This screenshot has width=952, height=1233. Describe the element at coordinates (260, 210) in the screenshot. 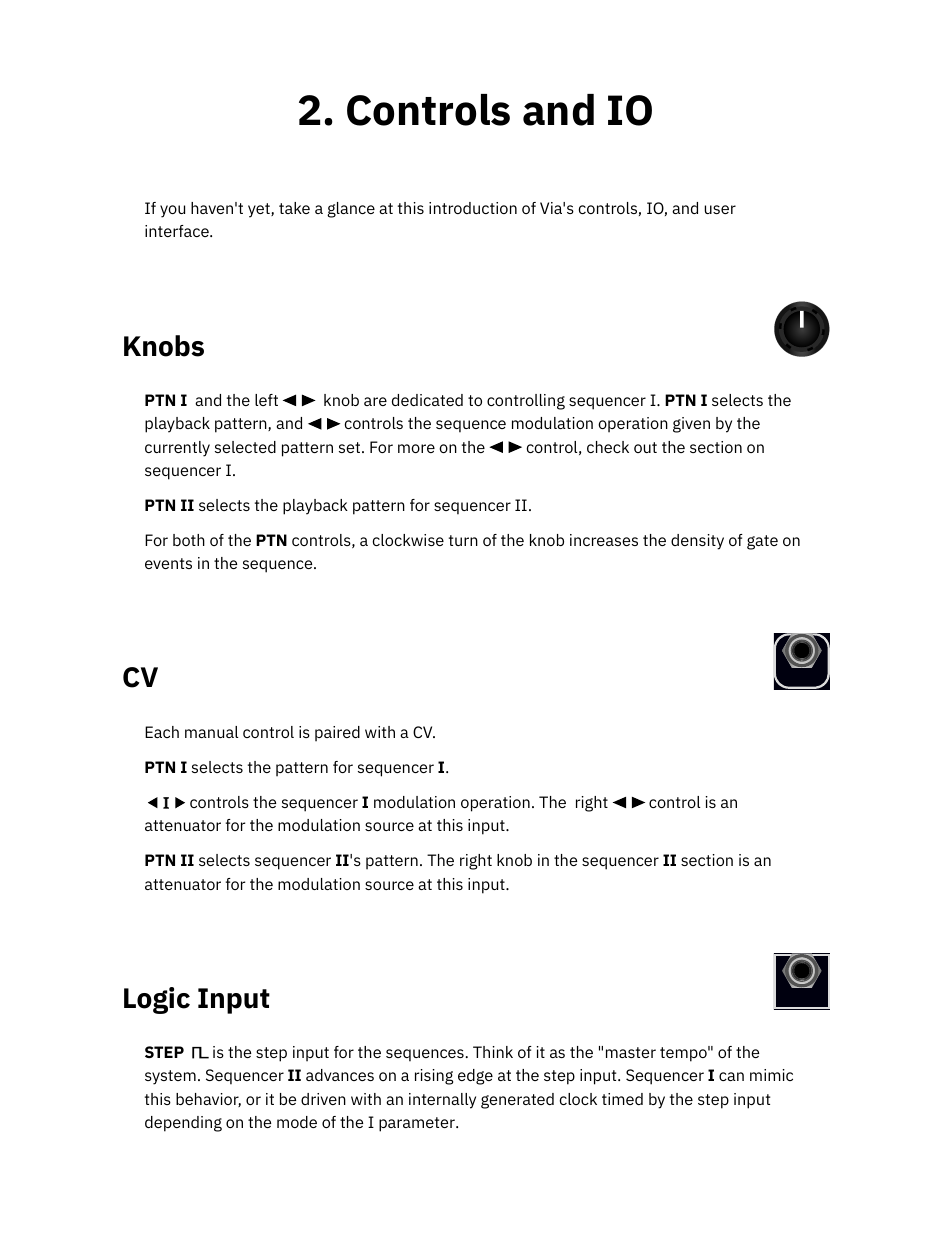

I see `yet` at that location.
